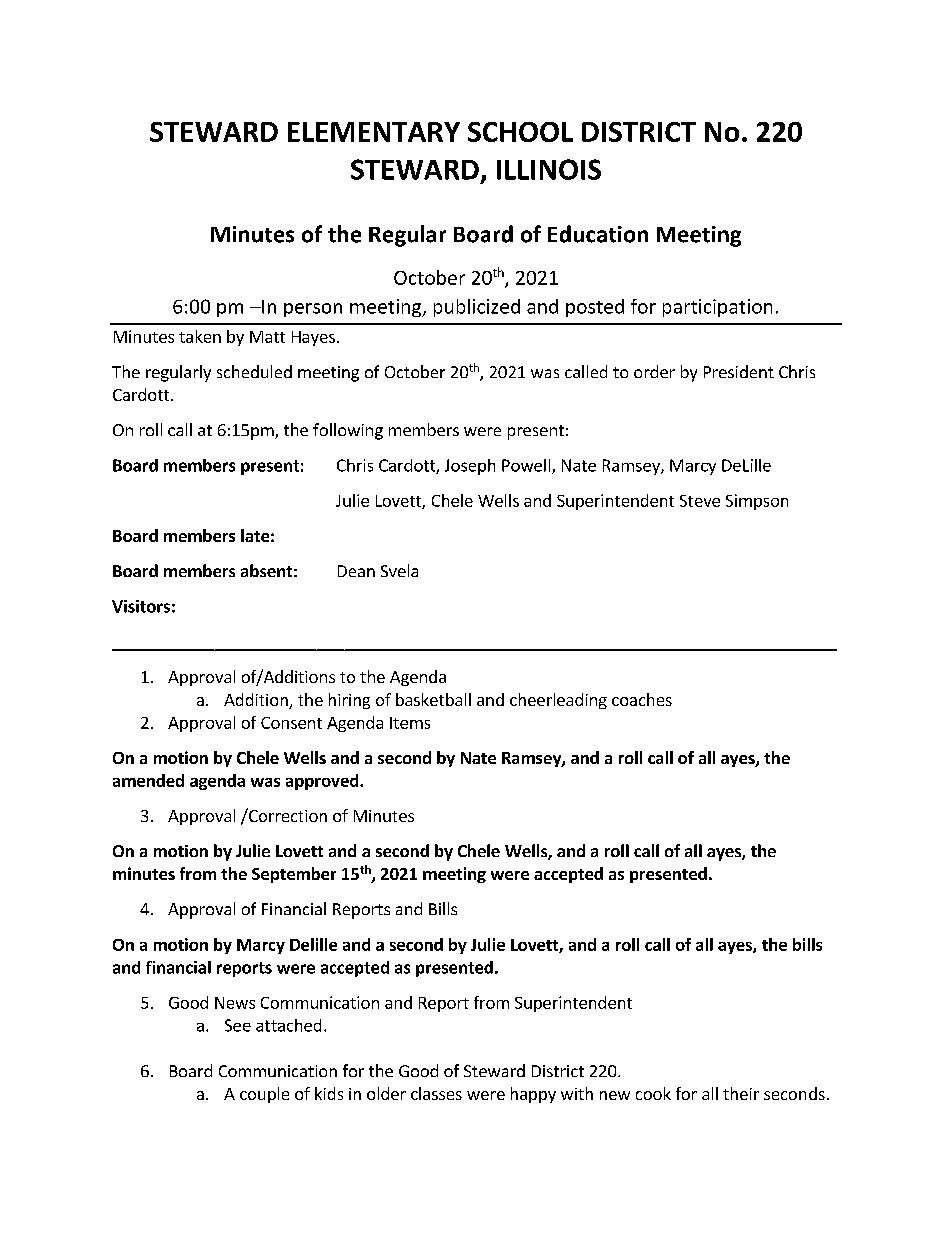 The height and width of the document is (1233, 952). I want to click on SCHOOL, so click(520, 132).
